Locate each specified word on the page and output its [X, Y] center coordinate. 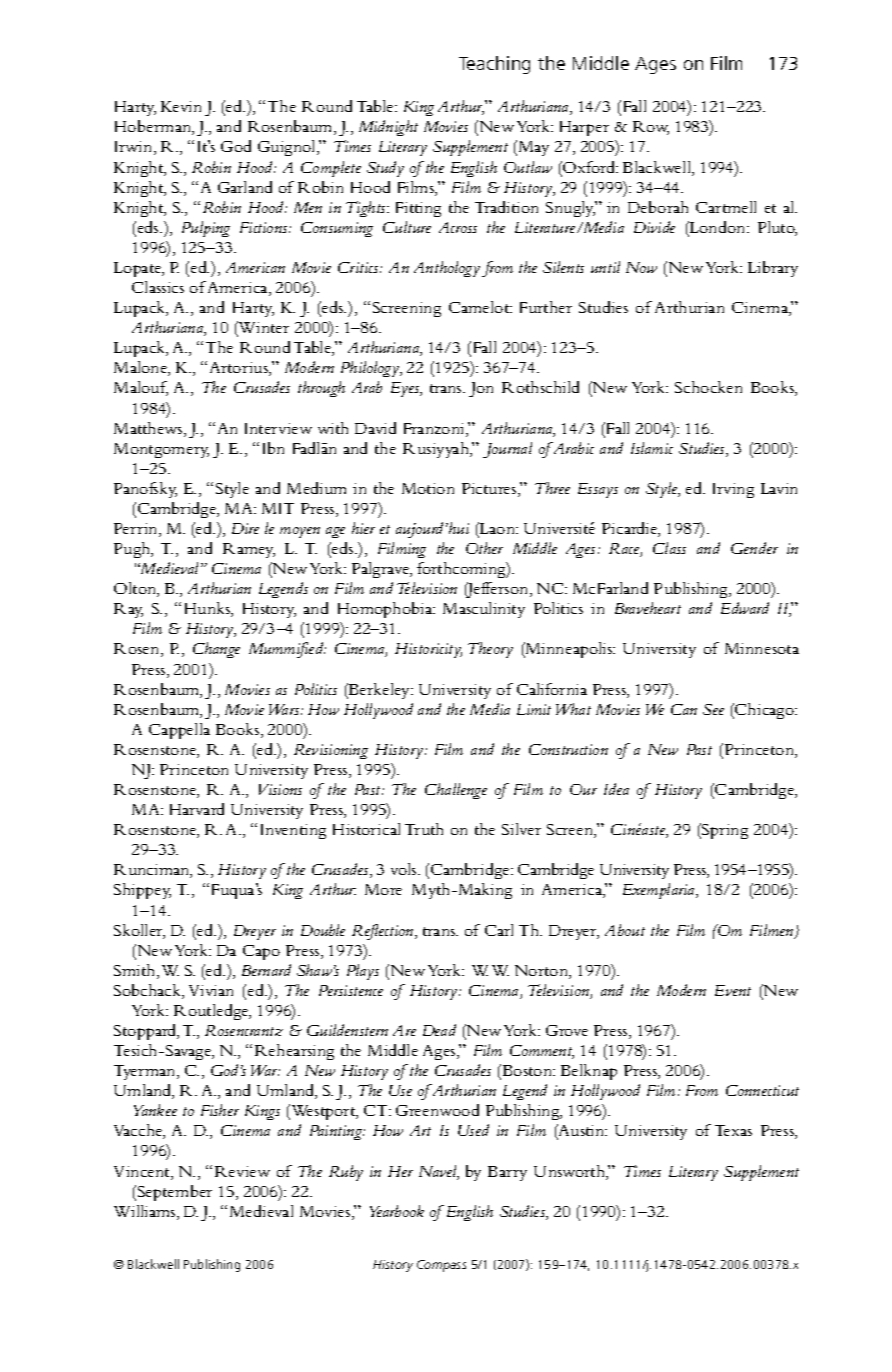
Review [242, 1171]
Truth [424, 829]
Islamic [652, 448]
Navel [439, 1172]
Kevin [181, 106]
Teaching [494, 65]
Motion [428, 488]
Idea [616, 789]
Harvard [197, 809]
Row [651, 128]
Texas [733, 1130]
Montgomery [161, 450]
